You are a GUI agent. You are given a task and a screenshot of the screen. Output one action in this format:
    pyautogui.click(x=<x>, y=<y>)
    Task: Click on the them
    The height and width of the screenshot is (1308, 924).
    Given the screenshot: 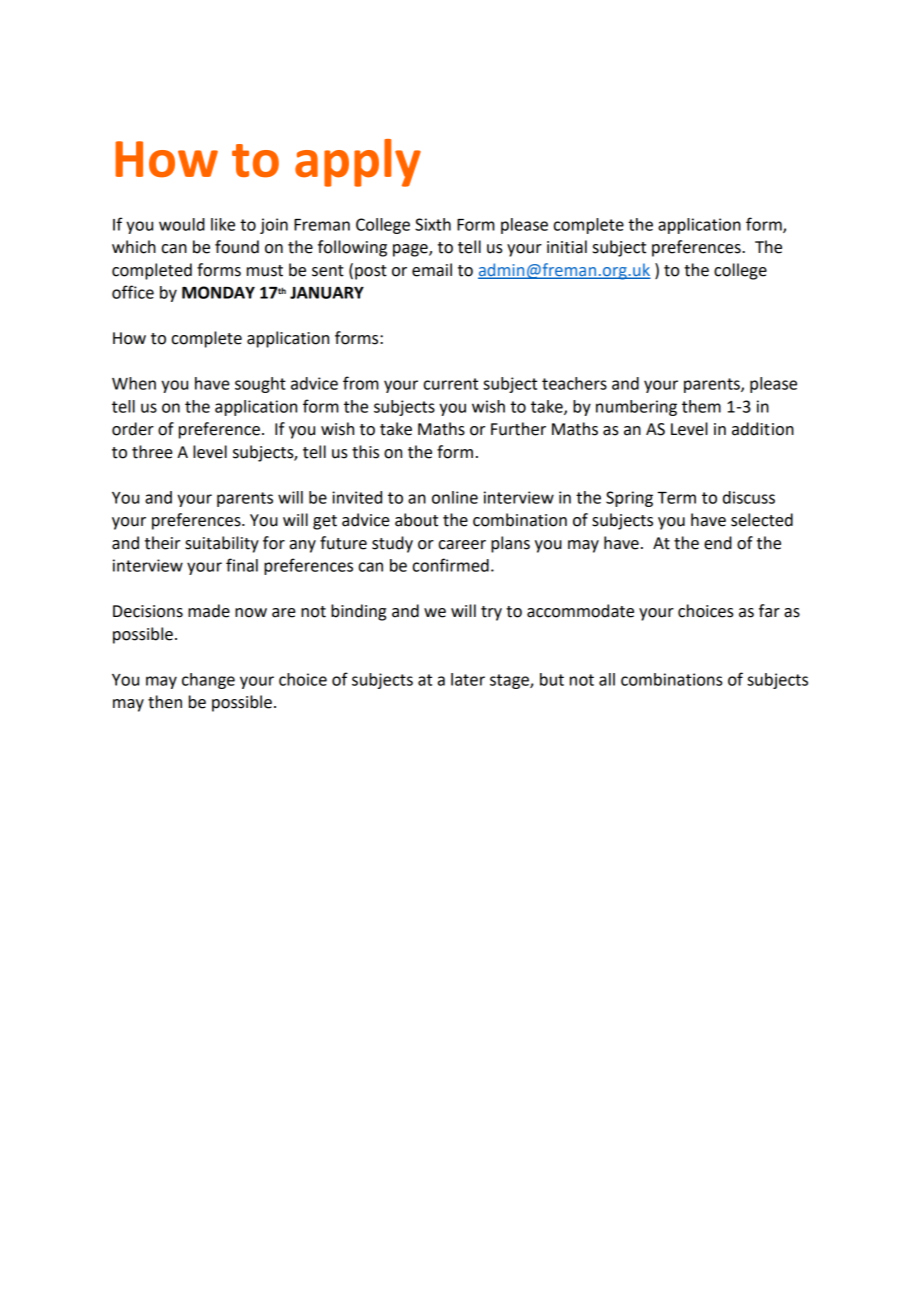 What is the action you would take?
    pyautogui.click(x=701, y=406)
